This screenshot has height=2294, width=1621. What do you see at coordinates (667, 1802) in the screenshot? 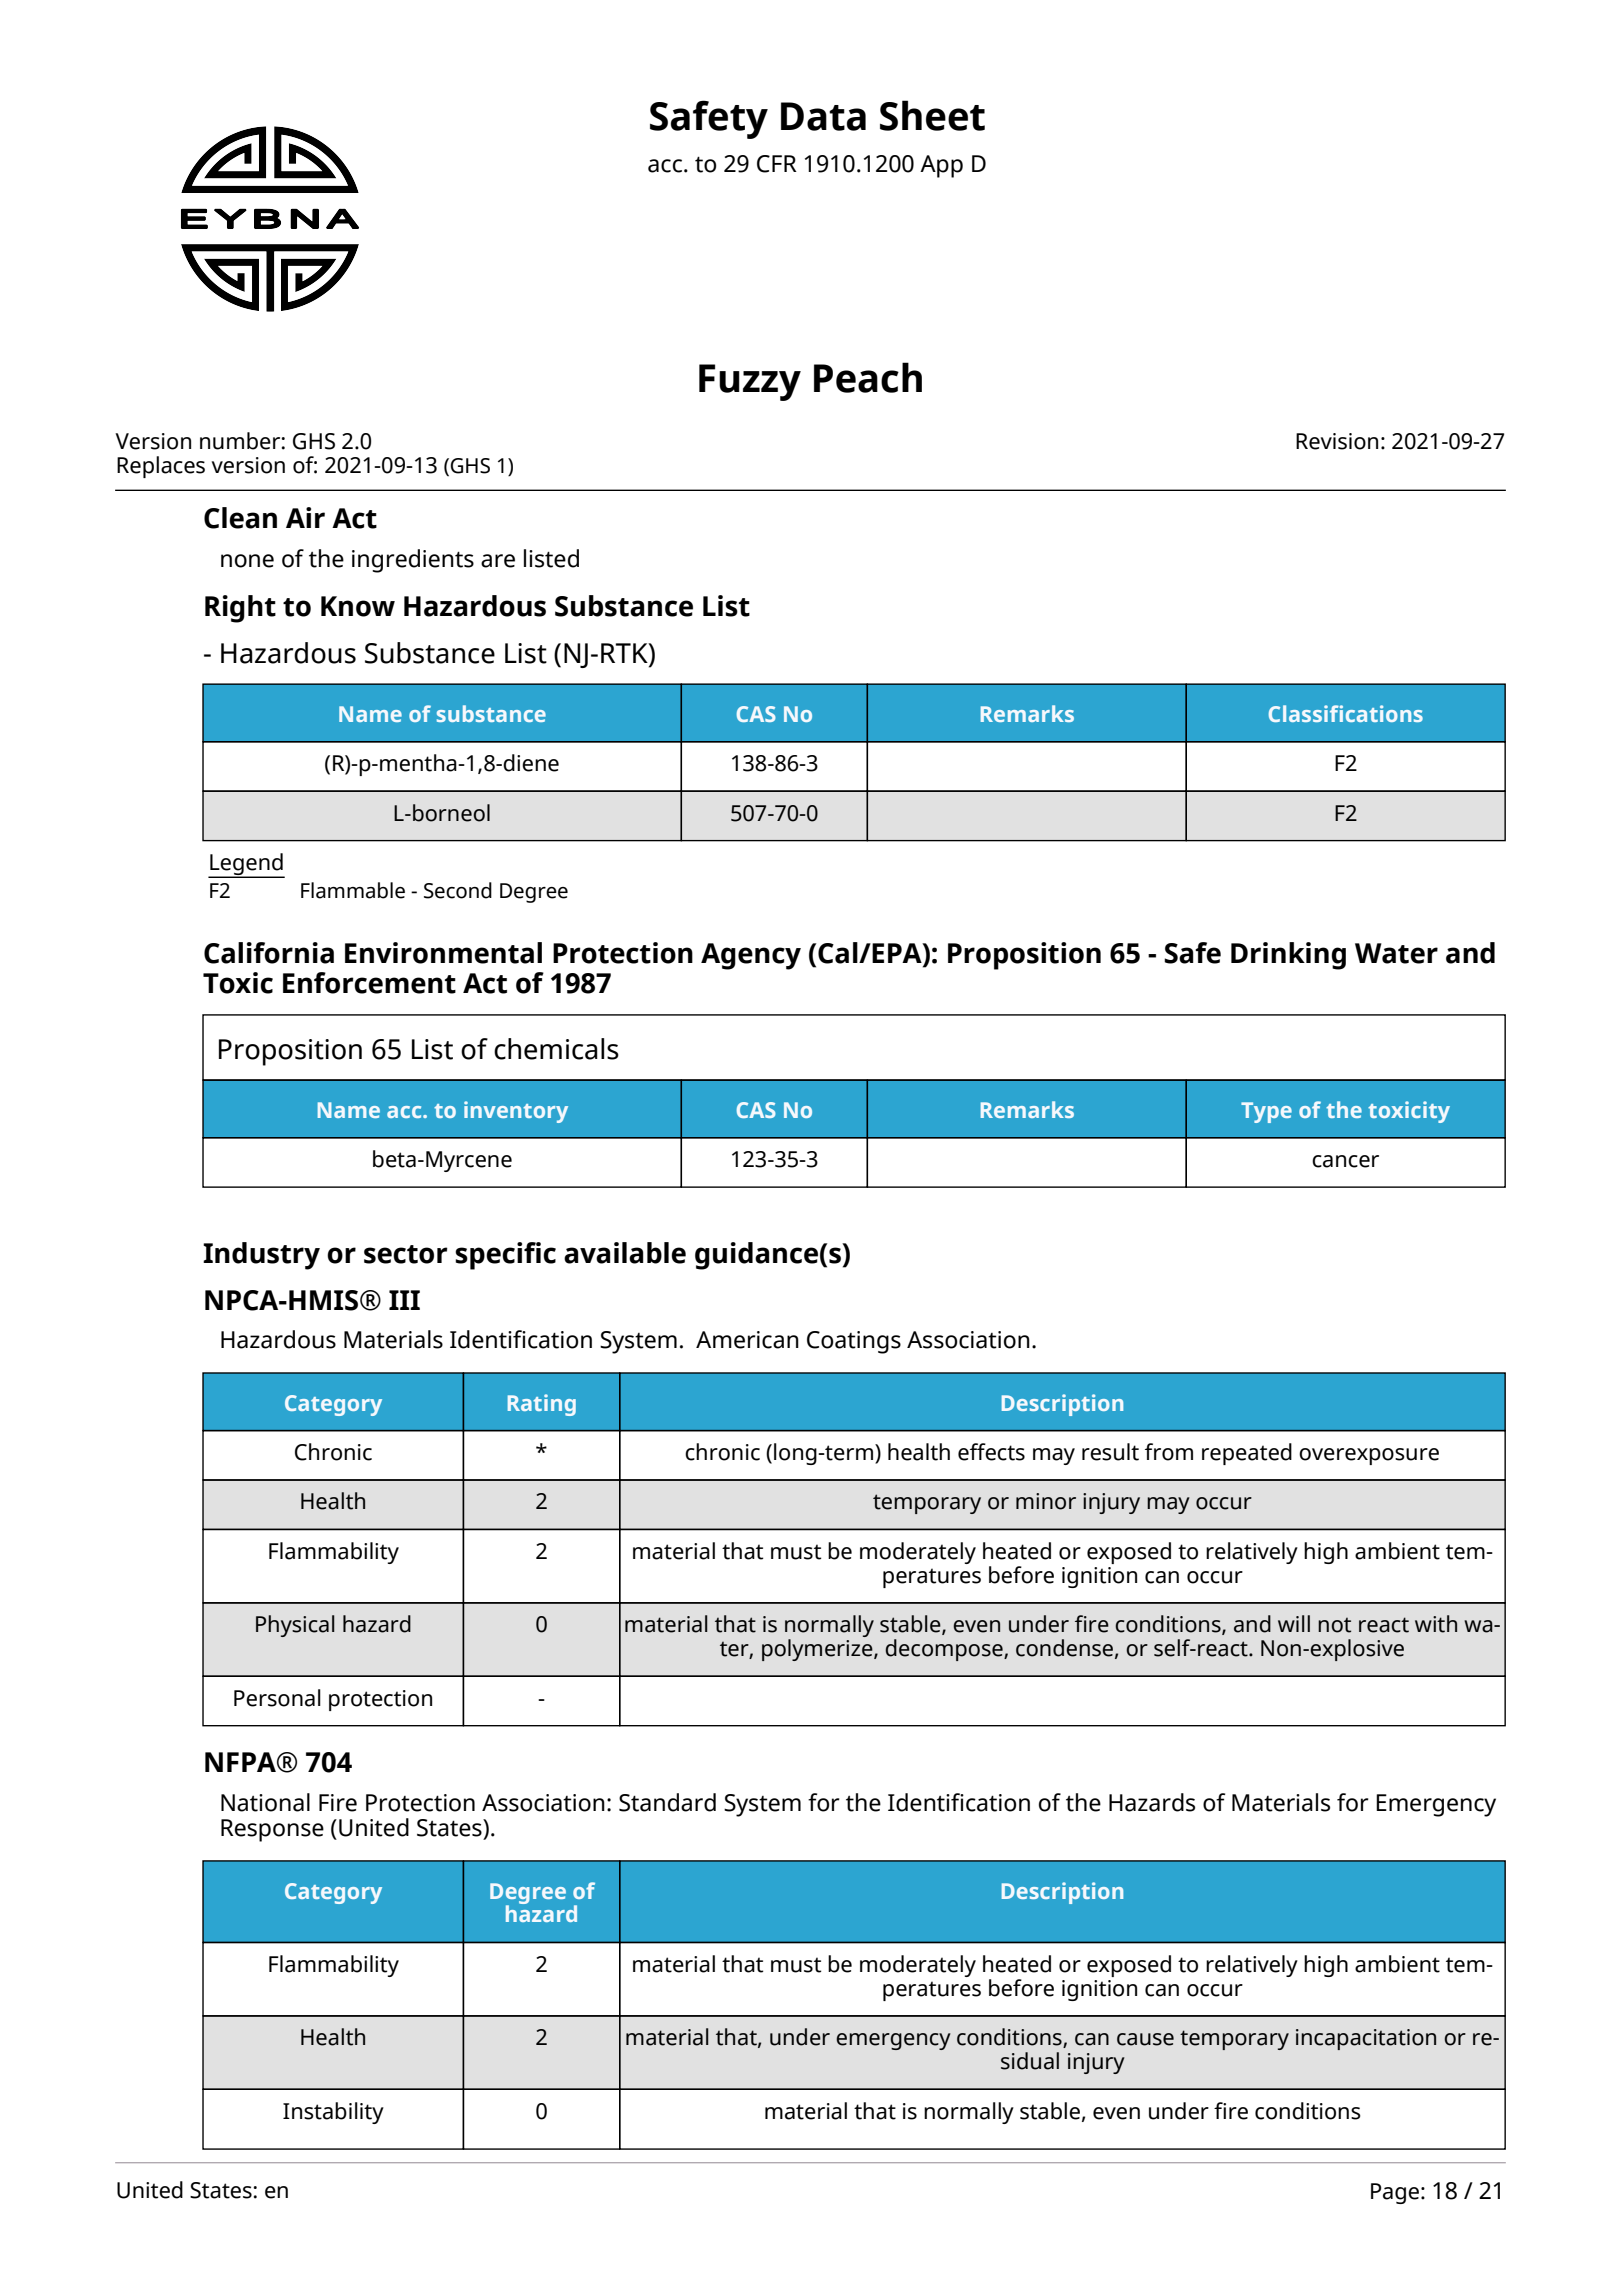
I see `Standard` at bounding box center [667, 1802].
